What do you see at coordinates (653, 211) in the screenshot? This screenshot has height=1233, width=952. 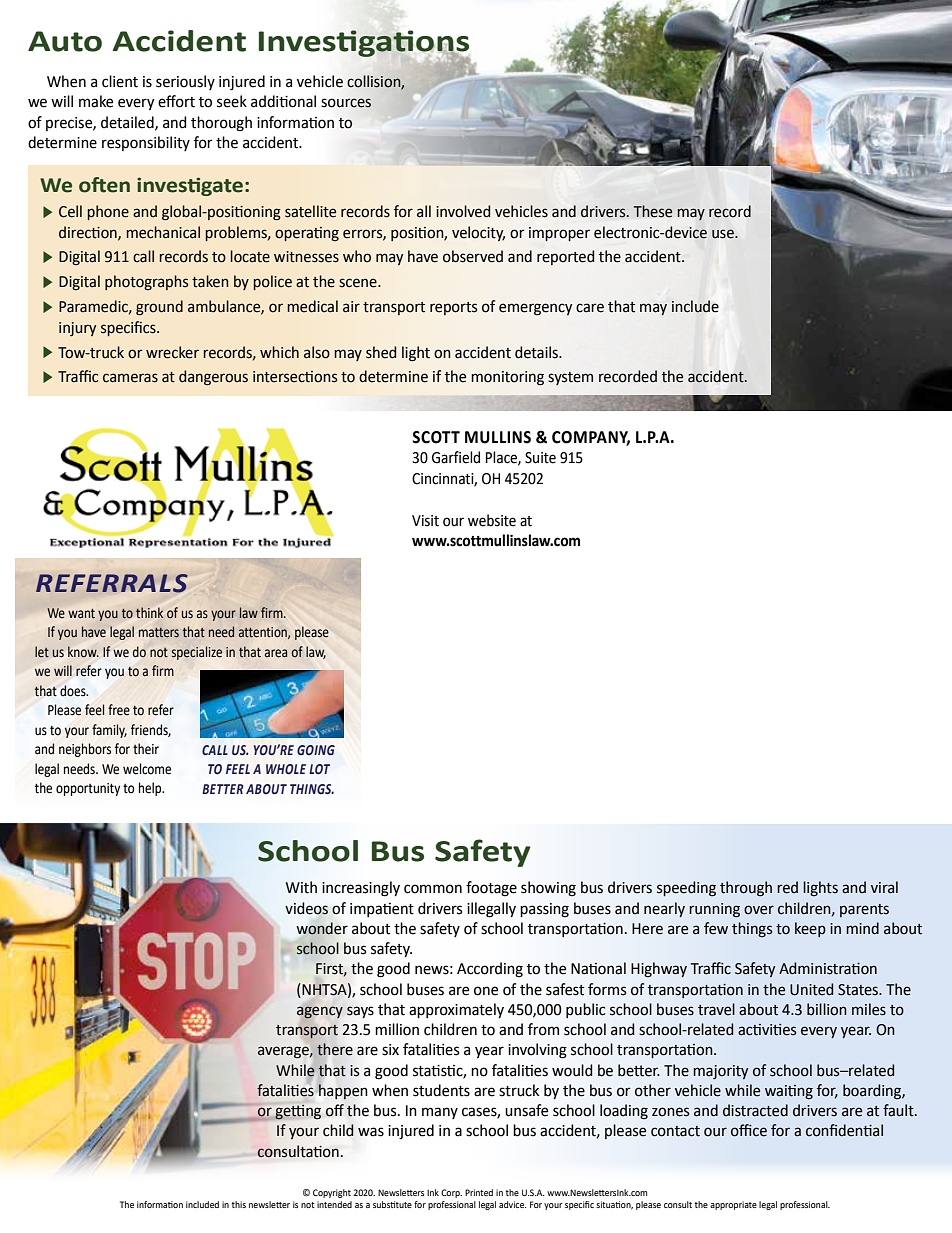 I see `These` at bounding box center [653, 211].
